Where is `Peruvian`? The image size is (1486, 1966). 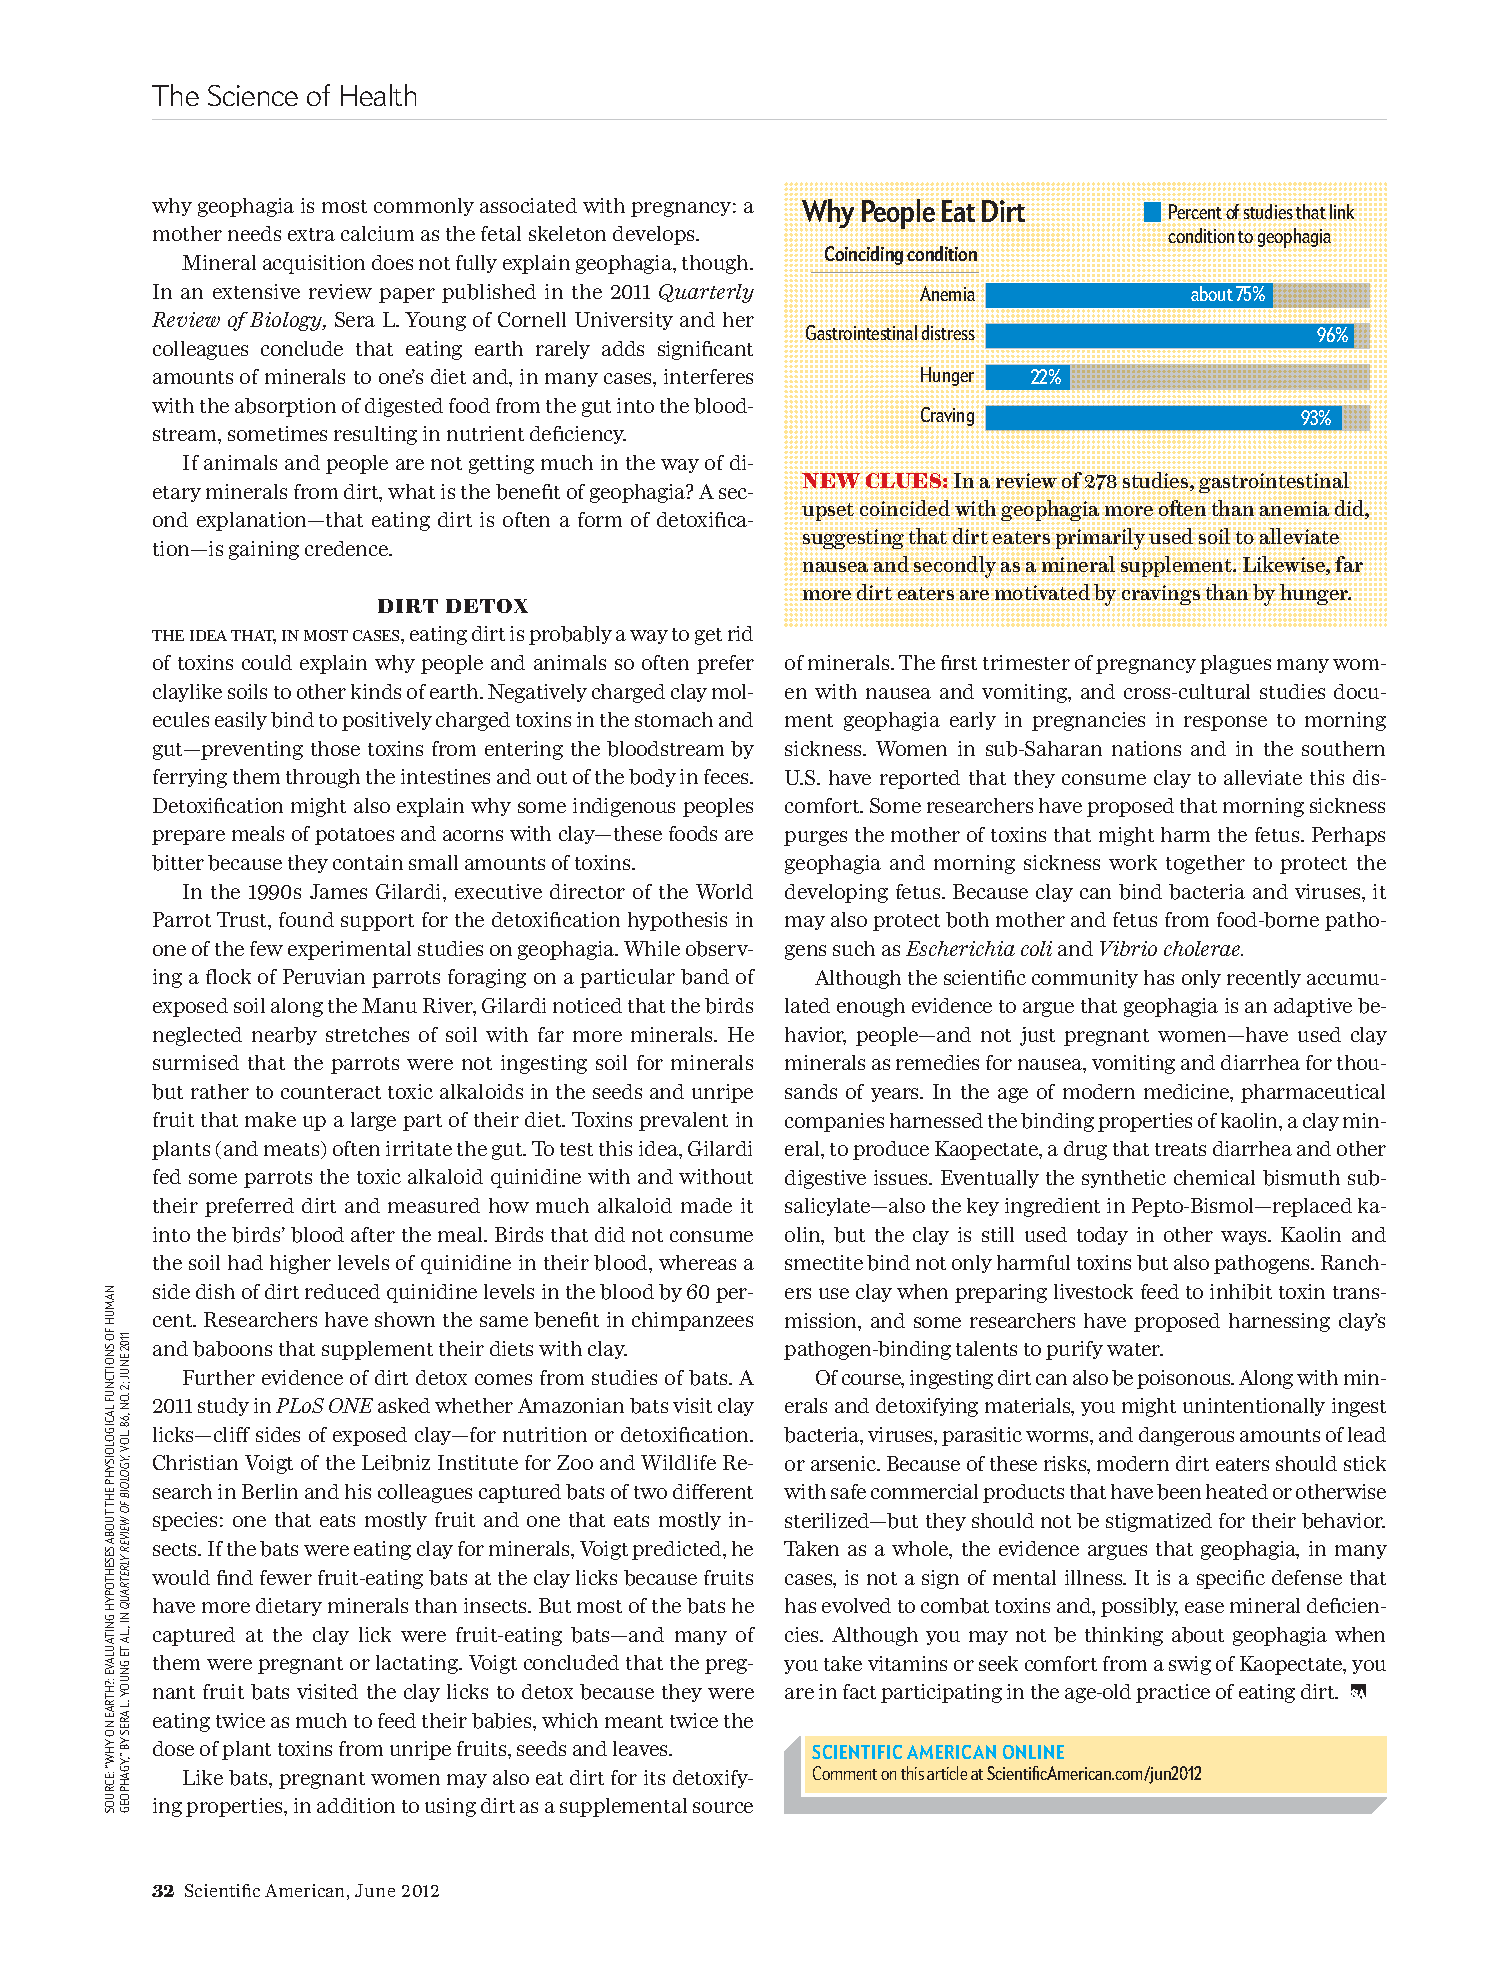 Peruvian is located at coordinates (324, 976).
